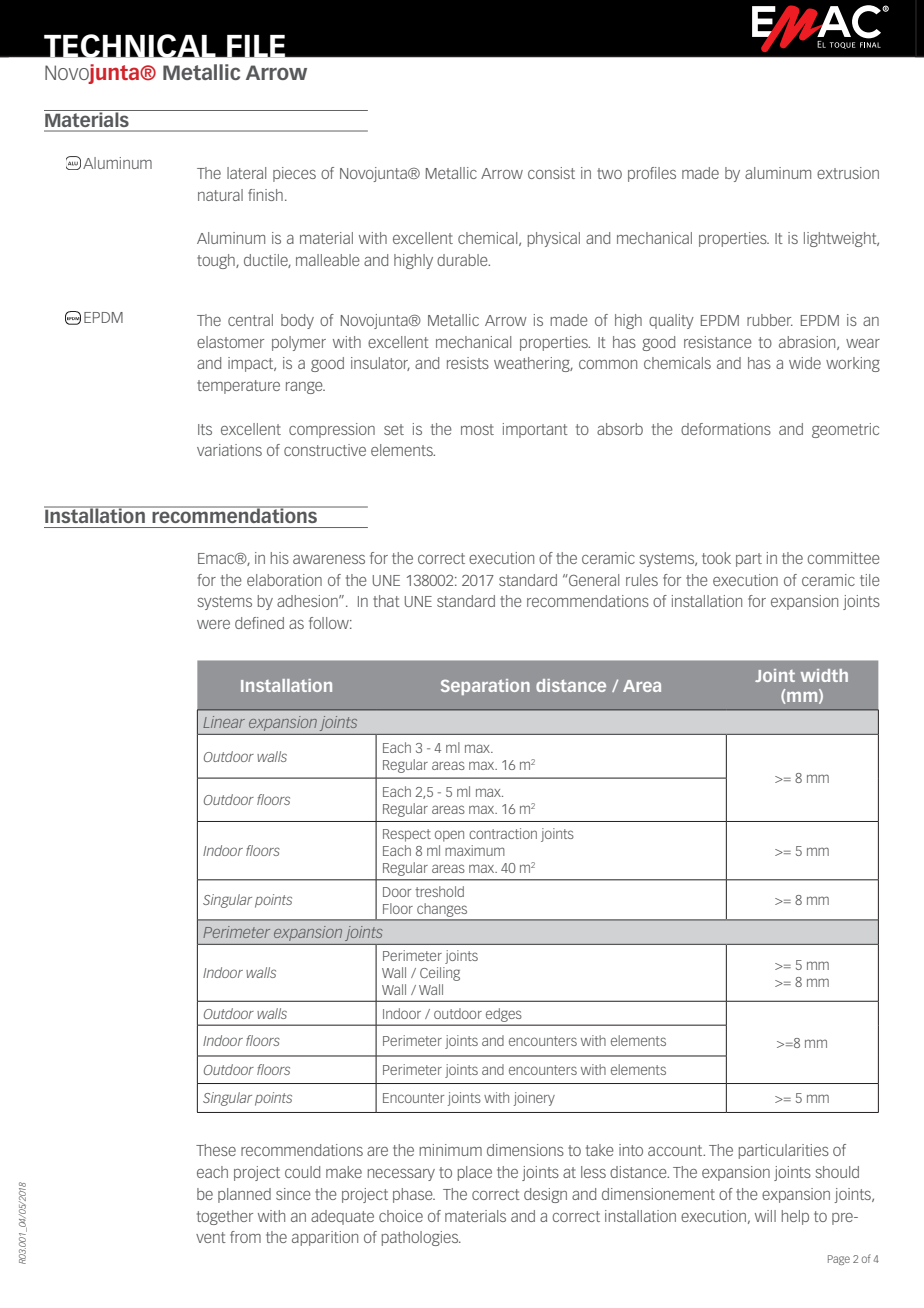 The width and height of the screenshot is (924, 1308). What do you see at coordinates (224, 722) in the screenshot?
I see `Linear` at bounding box center [224, 722].
